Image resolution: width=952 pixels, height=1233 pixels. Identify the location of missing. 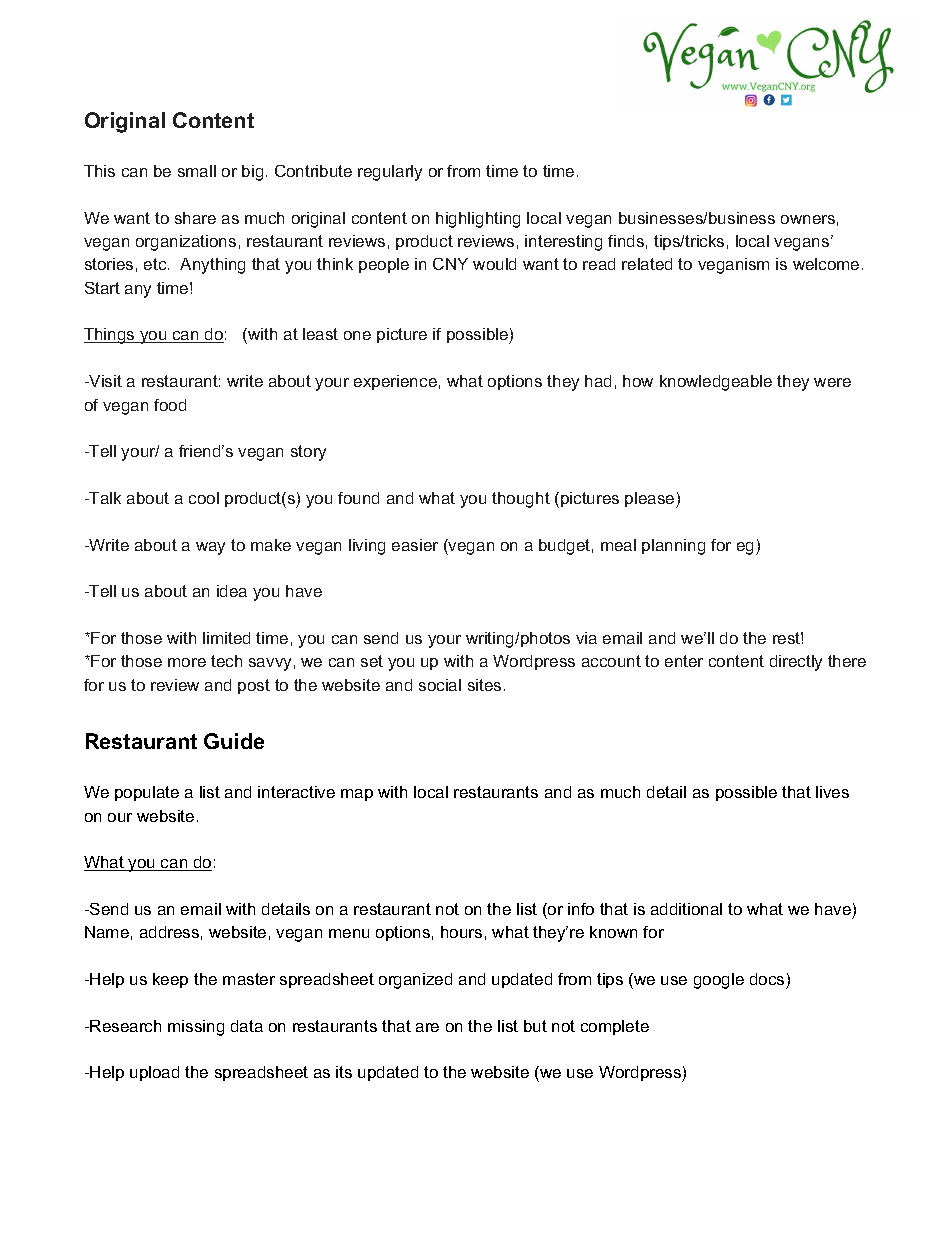
(196, 1028).
